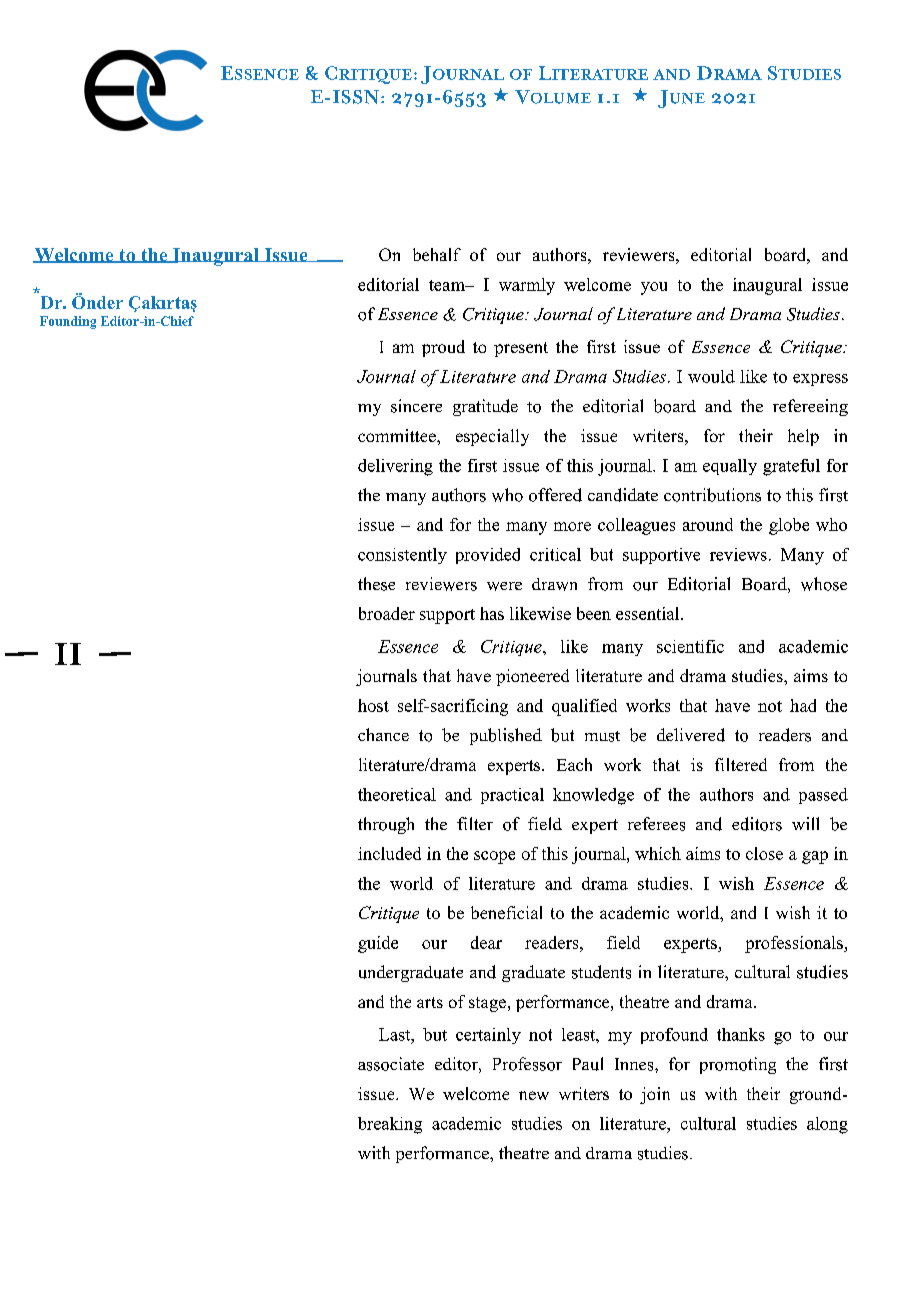  Describe the element at coordinates (68, 322) in the screenshot. I see `Founding` at that location.
